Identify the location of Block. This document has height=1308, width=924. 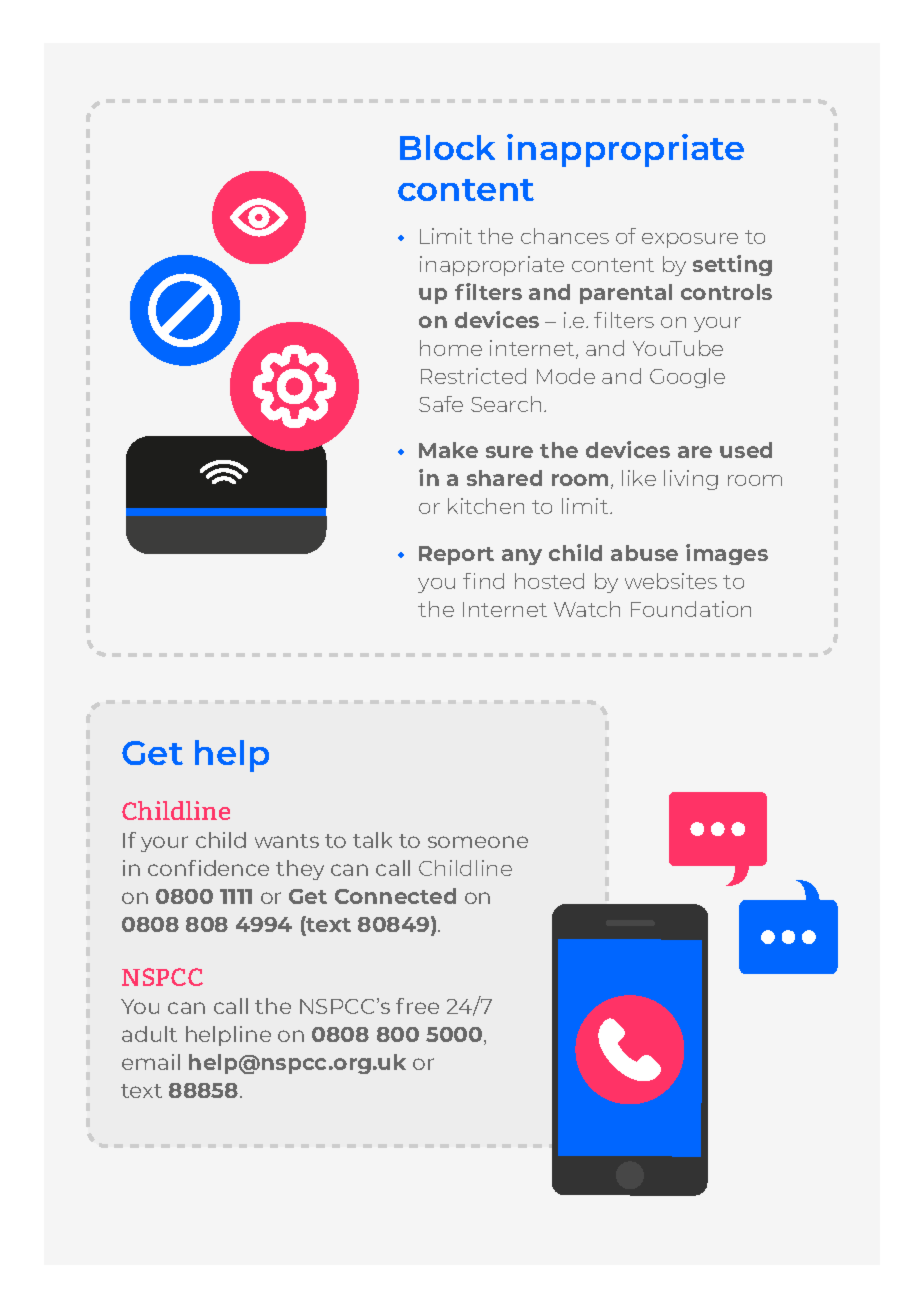
(447, 147).
